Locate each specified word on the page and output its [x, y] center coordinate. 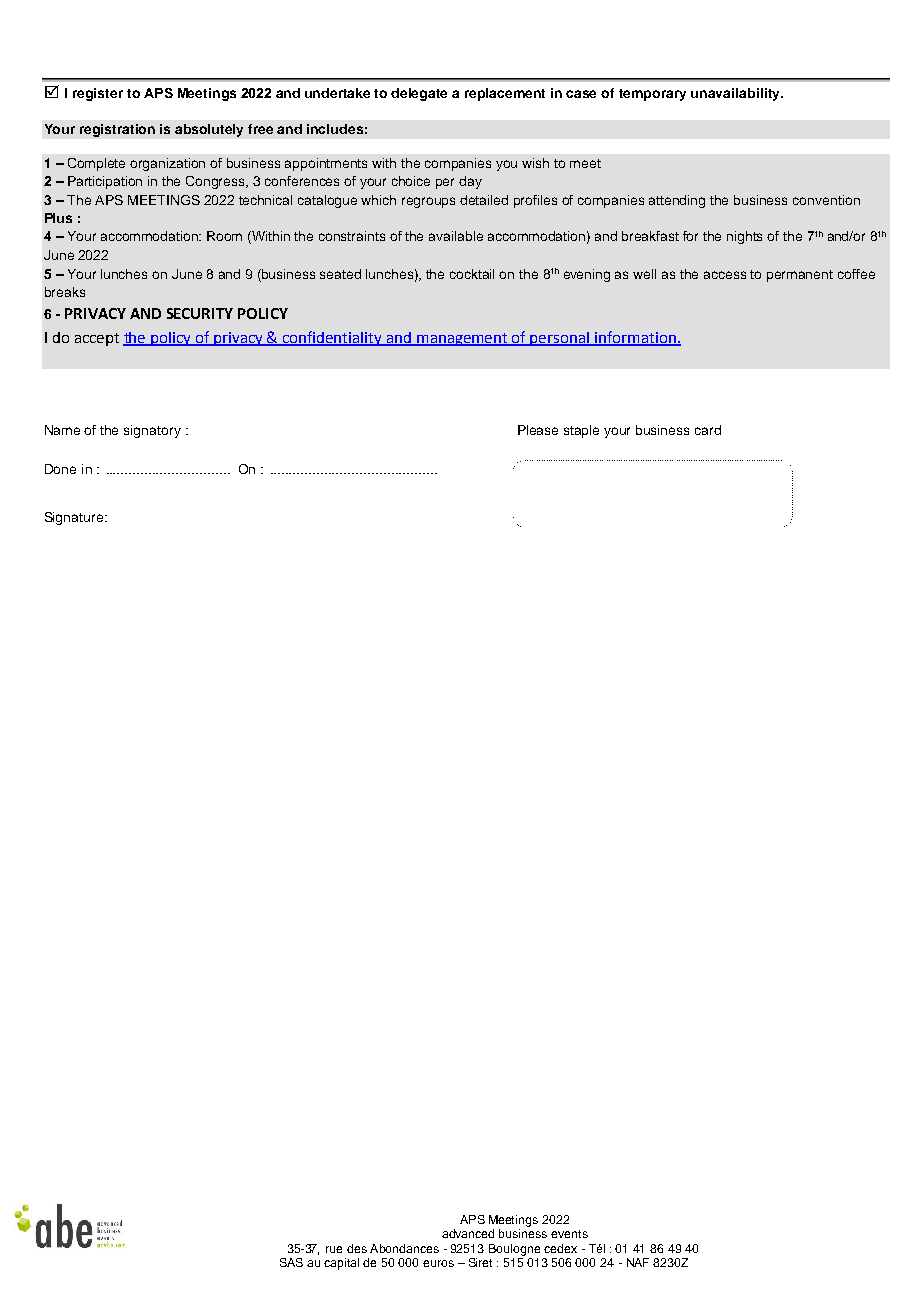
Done [60, 469]
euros [438, 1263]
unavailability [736, 94]
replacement [505, 94]
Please [538, 430]
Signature [75, 518]
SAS [291, 1262]
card [708, 430]
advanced [468, 1233]
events [569, 1234]
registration [117, 130]
